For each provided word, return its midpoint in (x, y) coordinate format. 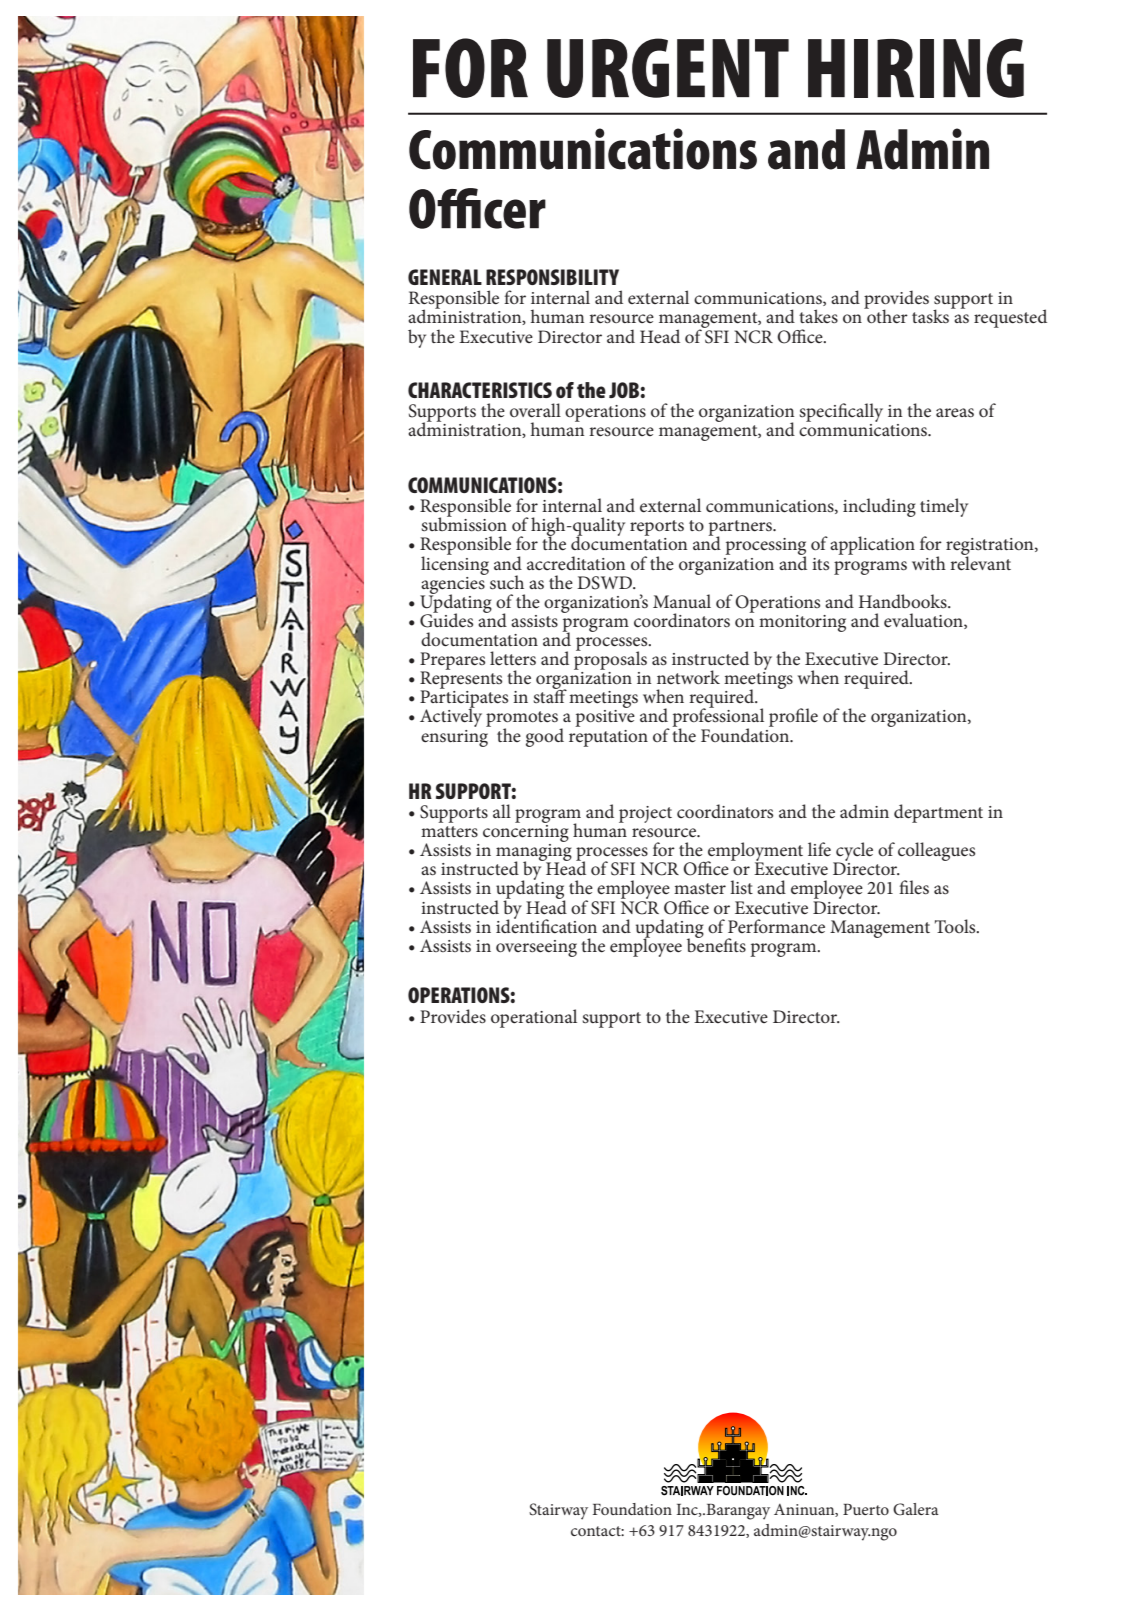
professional (718, 717)
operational (534, 1018)
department (938, 813)
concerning (526, 832)
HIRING (916, 68)
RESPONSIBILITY (552, 277)
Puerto (866, 1509)
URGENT (668, 68)
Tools (956, 926)
